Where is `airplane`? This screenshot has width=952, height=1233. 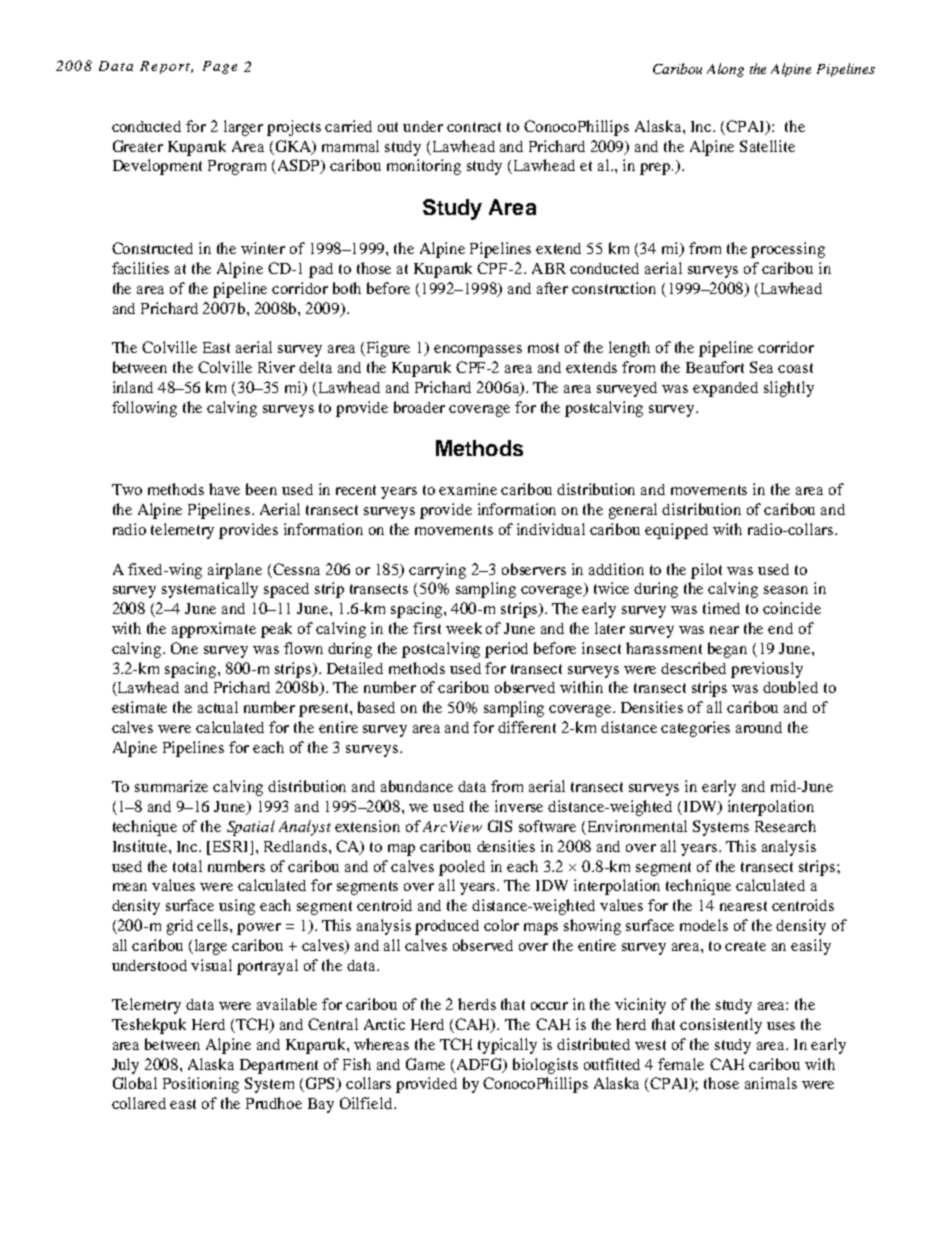
airplane is located at coordinates (235, 571).
